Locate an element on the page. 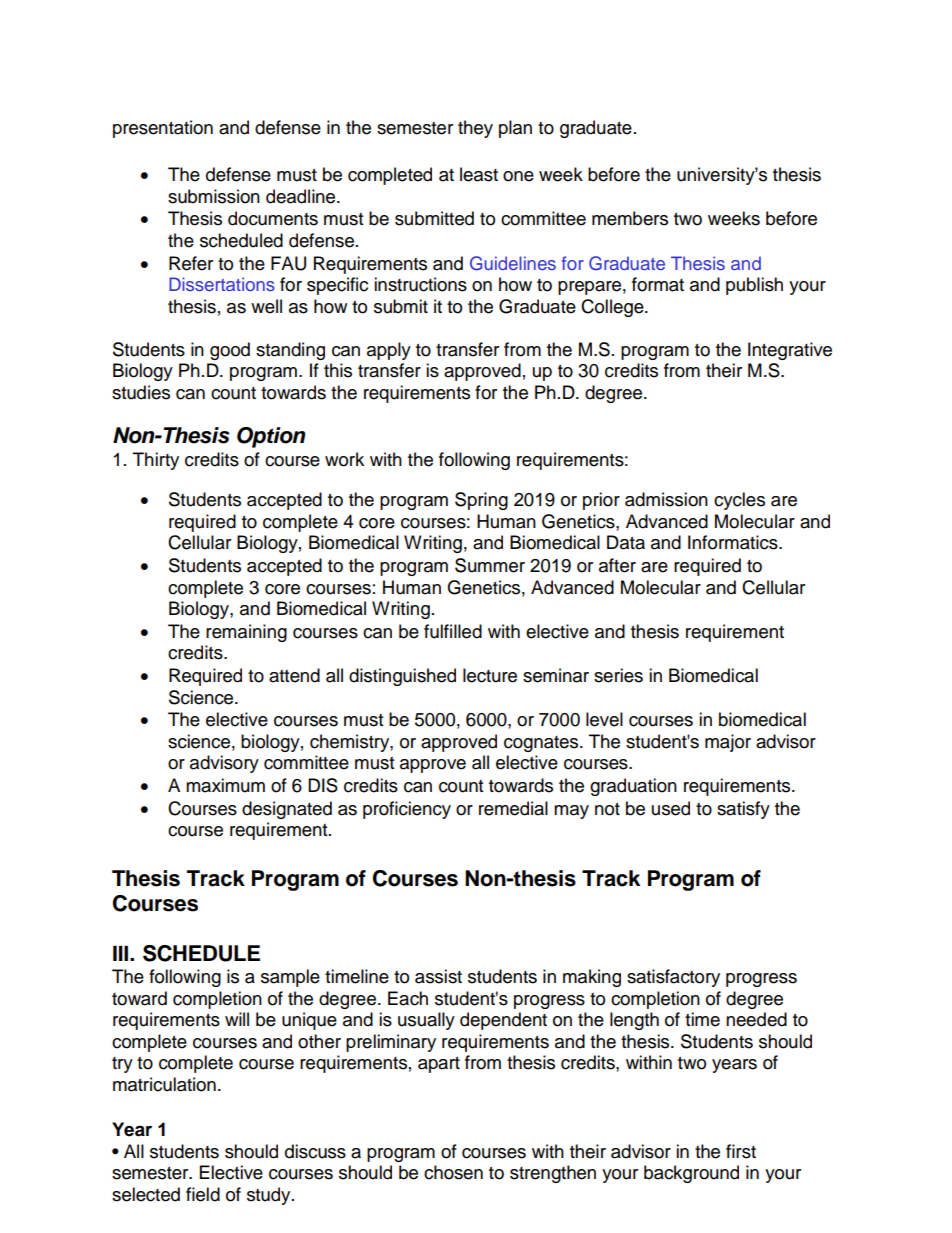 The image size is (952, 1233). apply is located at coordinates (389, 351).
